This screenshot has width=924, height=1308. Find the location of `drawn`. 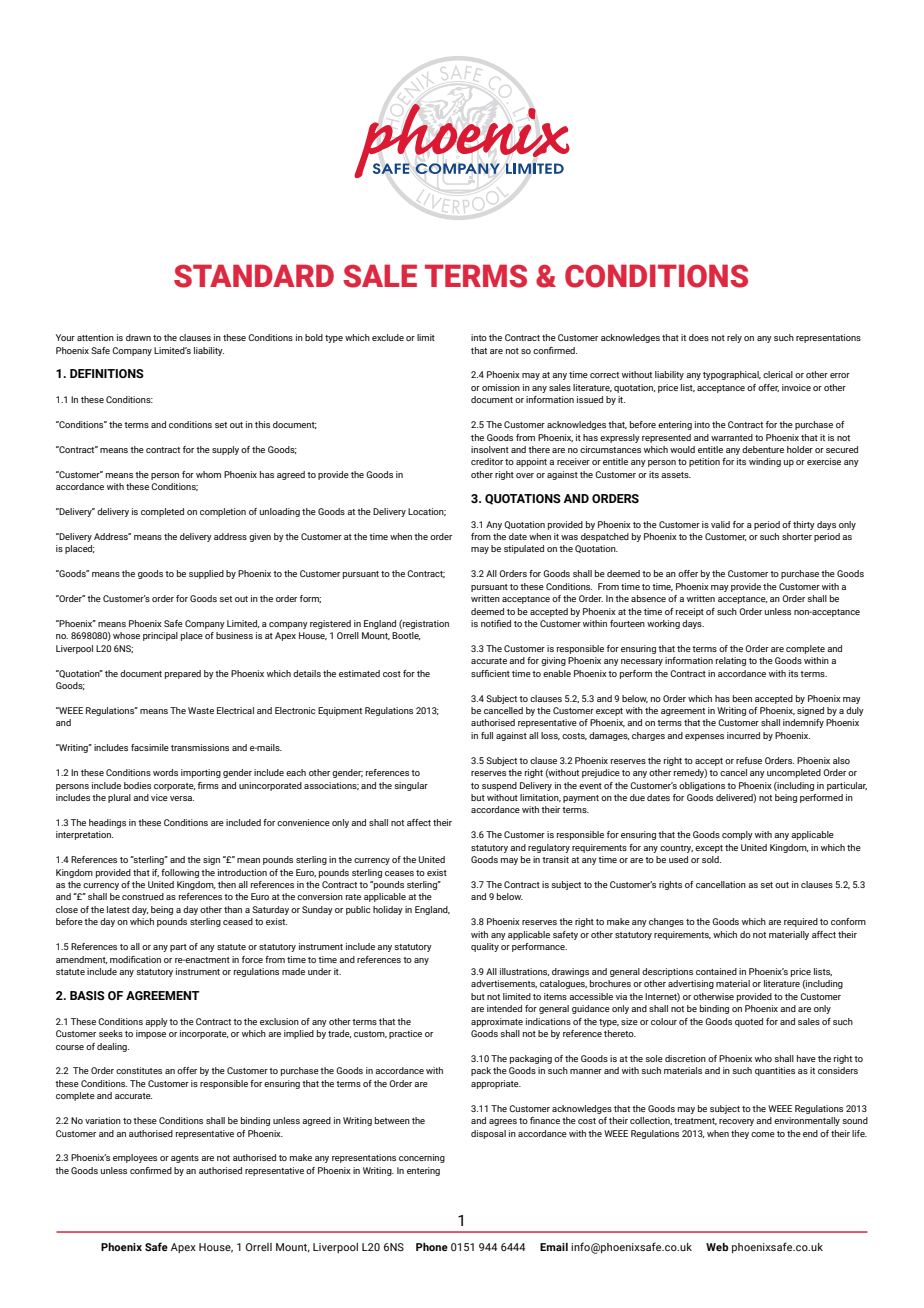

drawn is located at coordinates (138, 337).
